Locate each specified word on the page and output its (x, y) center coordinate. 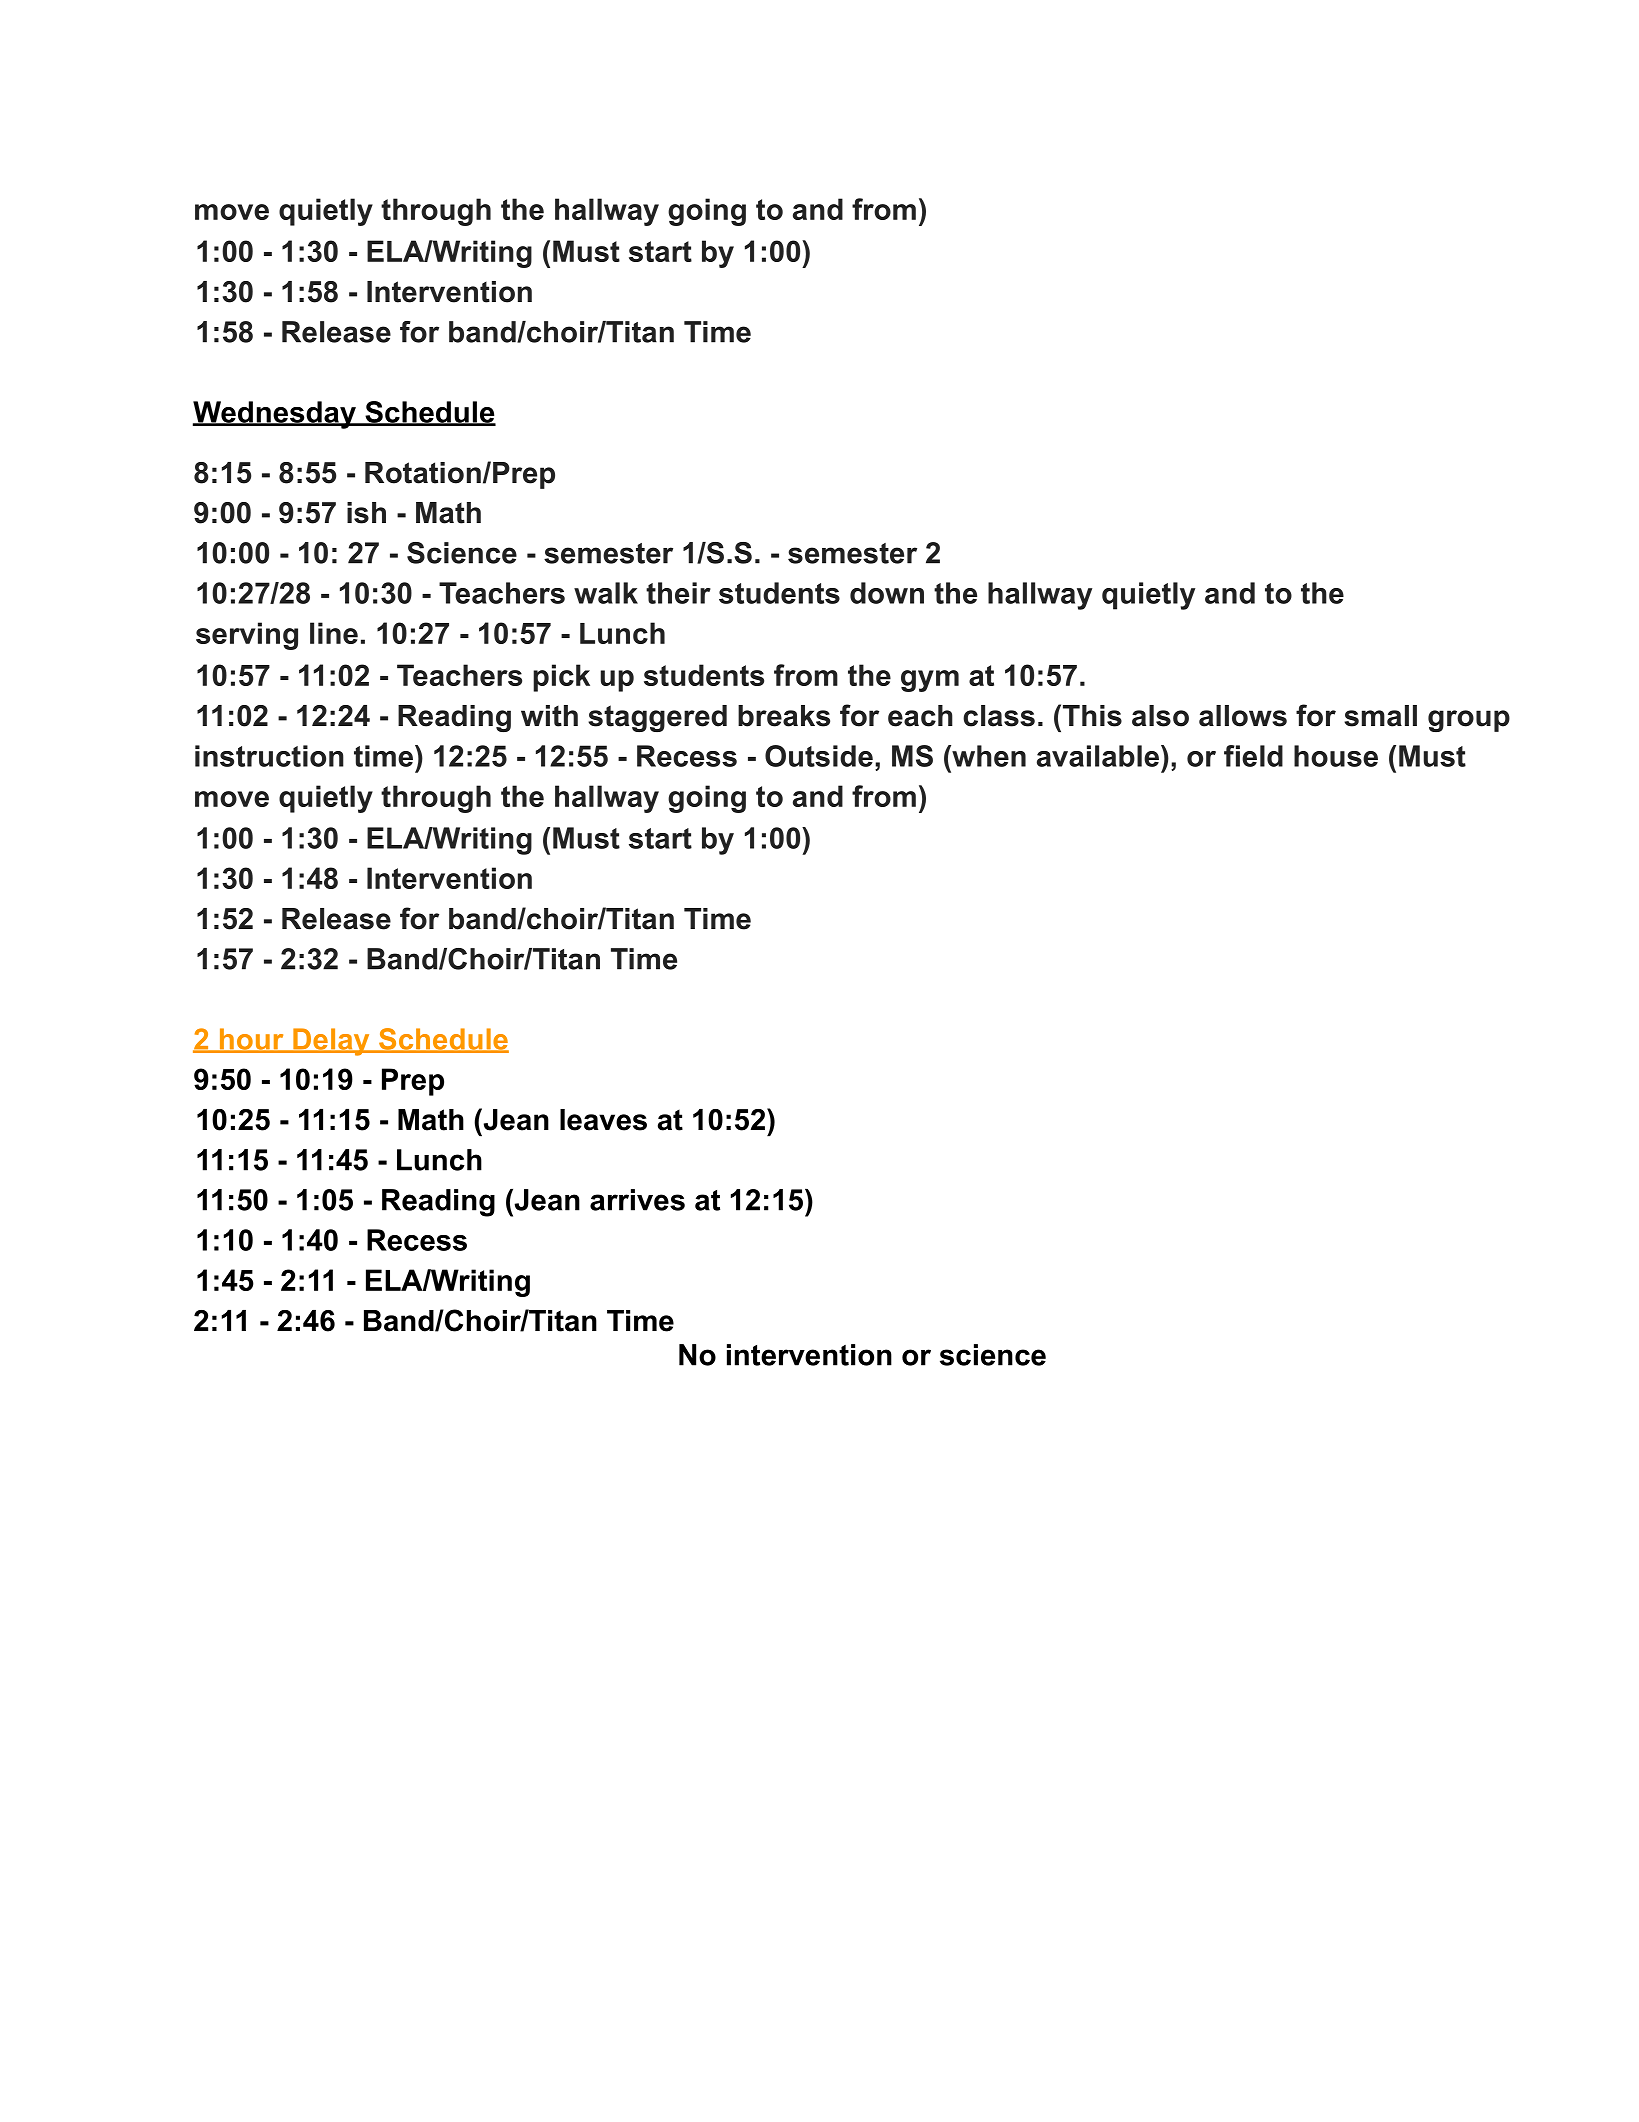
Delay (331, 1042)
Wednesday (275, 415)
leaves (603, 1120)
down (887, 593)
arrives (637, 1200)
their (678, 593)
